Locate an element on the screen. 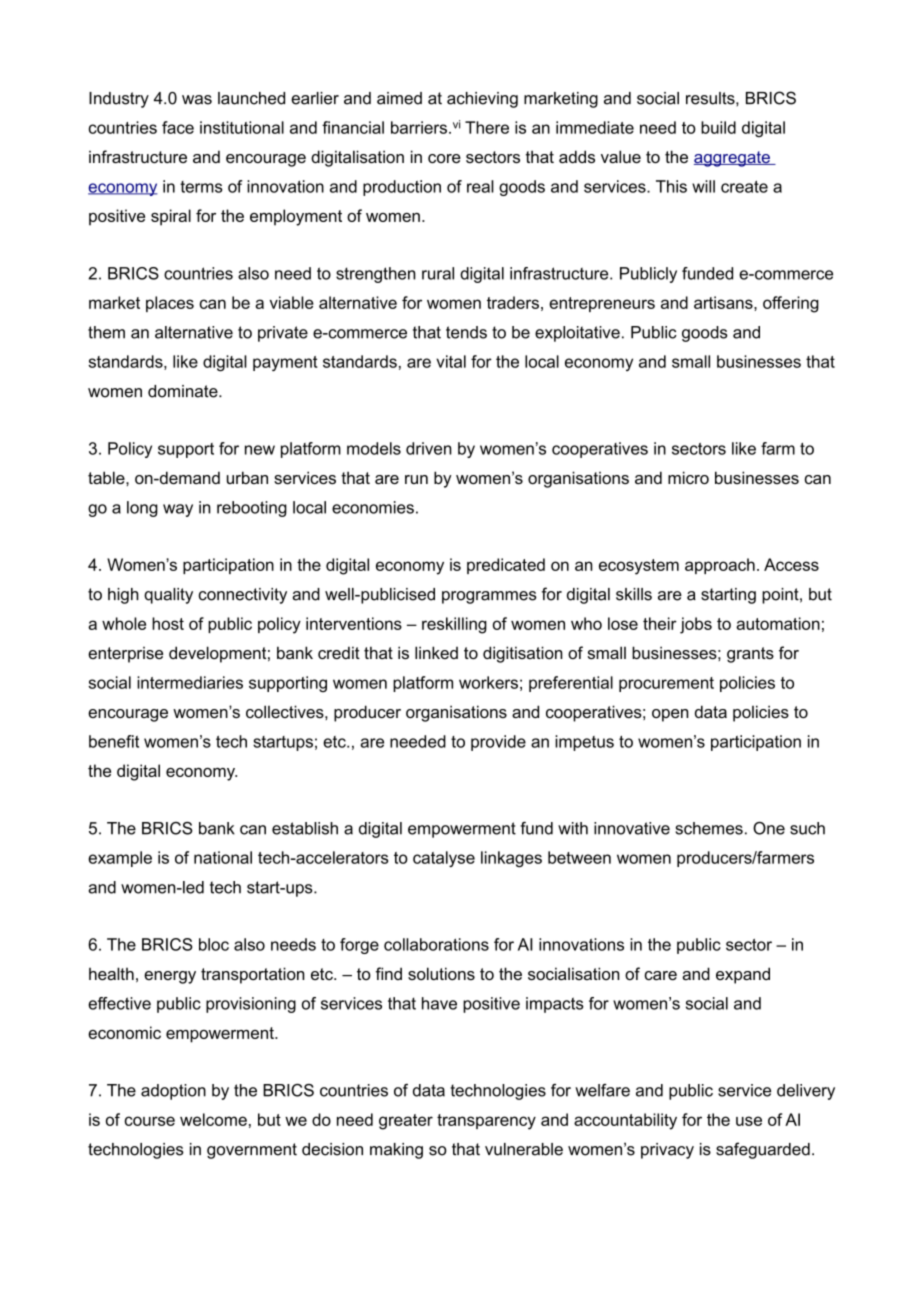 This screenshot has height=1308, width=924. welcome is located at coordinates (213, 1119).
